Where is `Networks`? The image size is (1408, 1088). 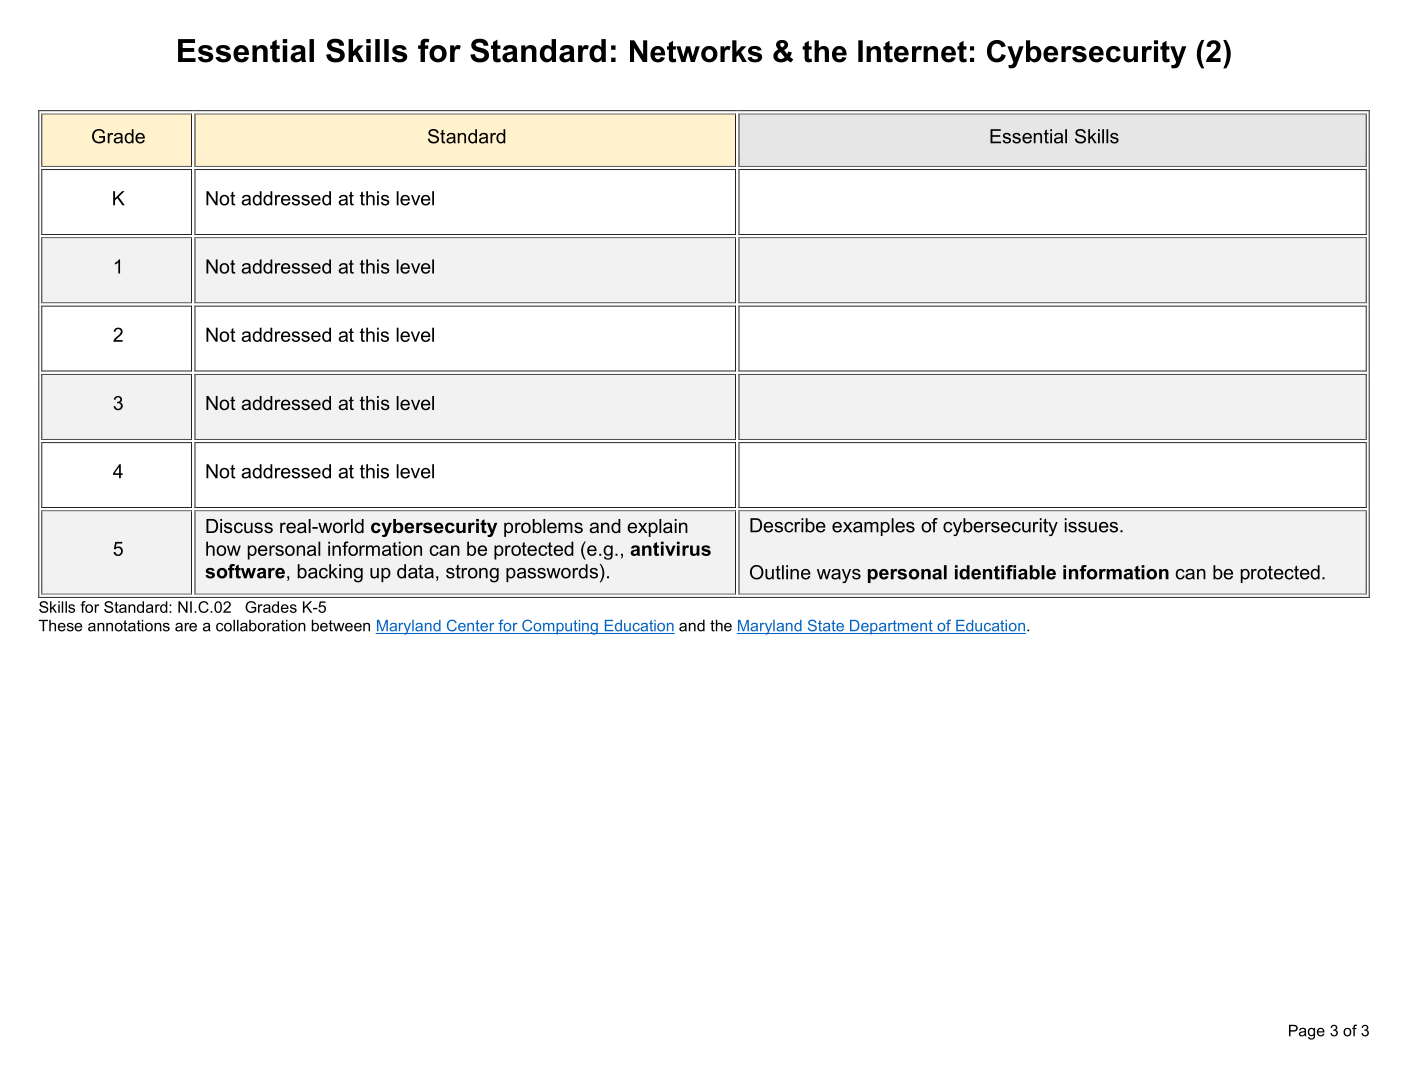
Networks is located at coordinates (696, 51).
